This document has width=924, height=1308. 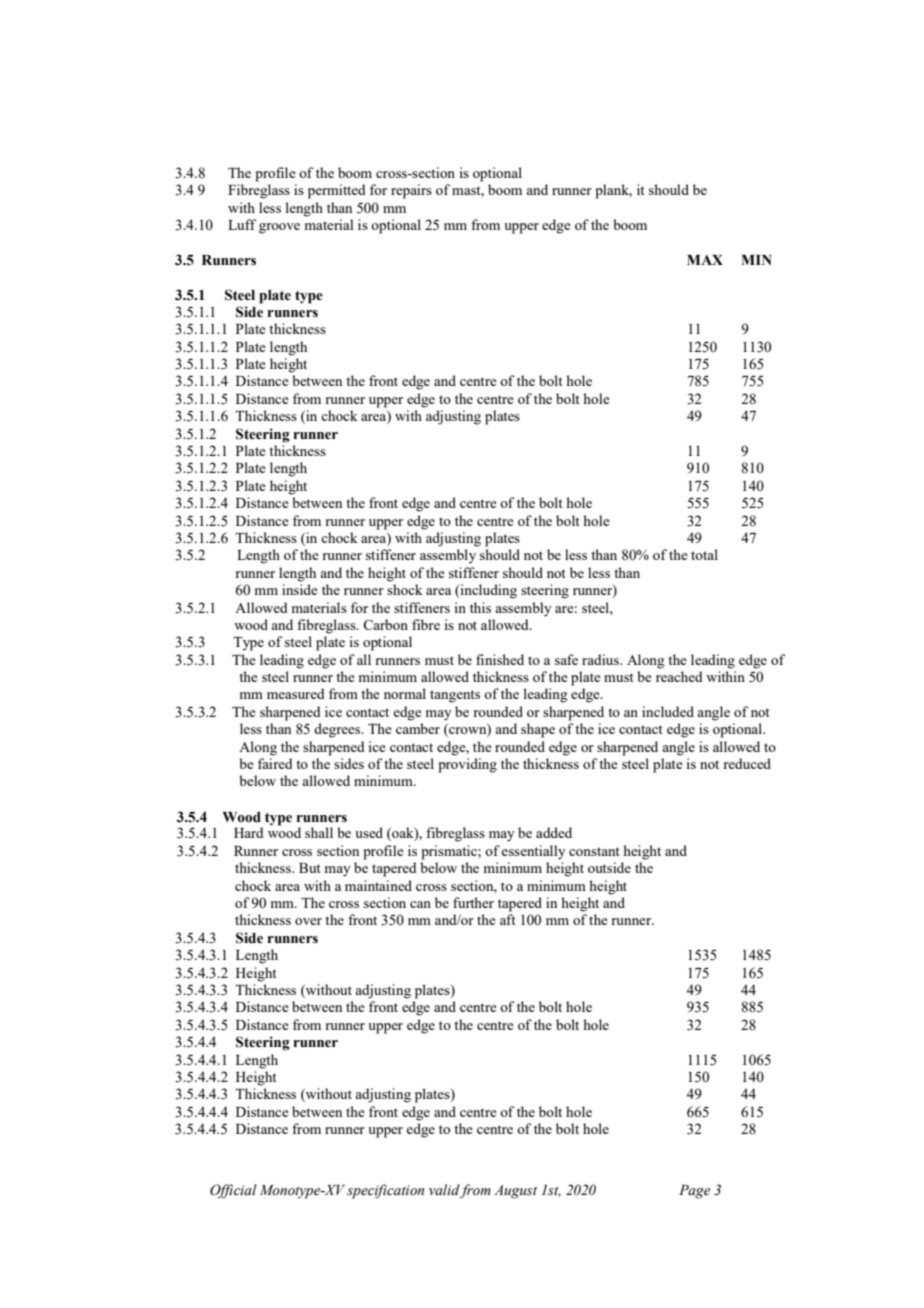 I want to click on shock, so click(x=405, y=589).
